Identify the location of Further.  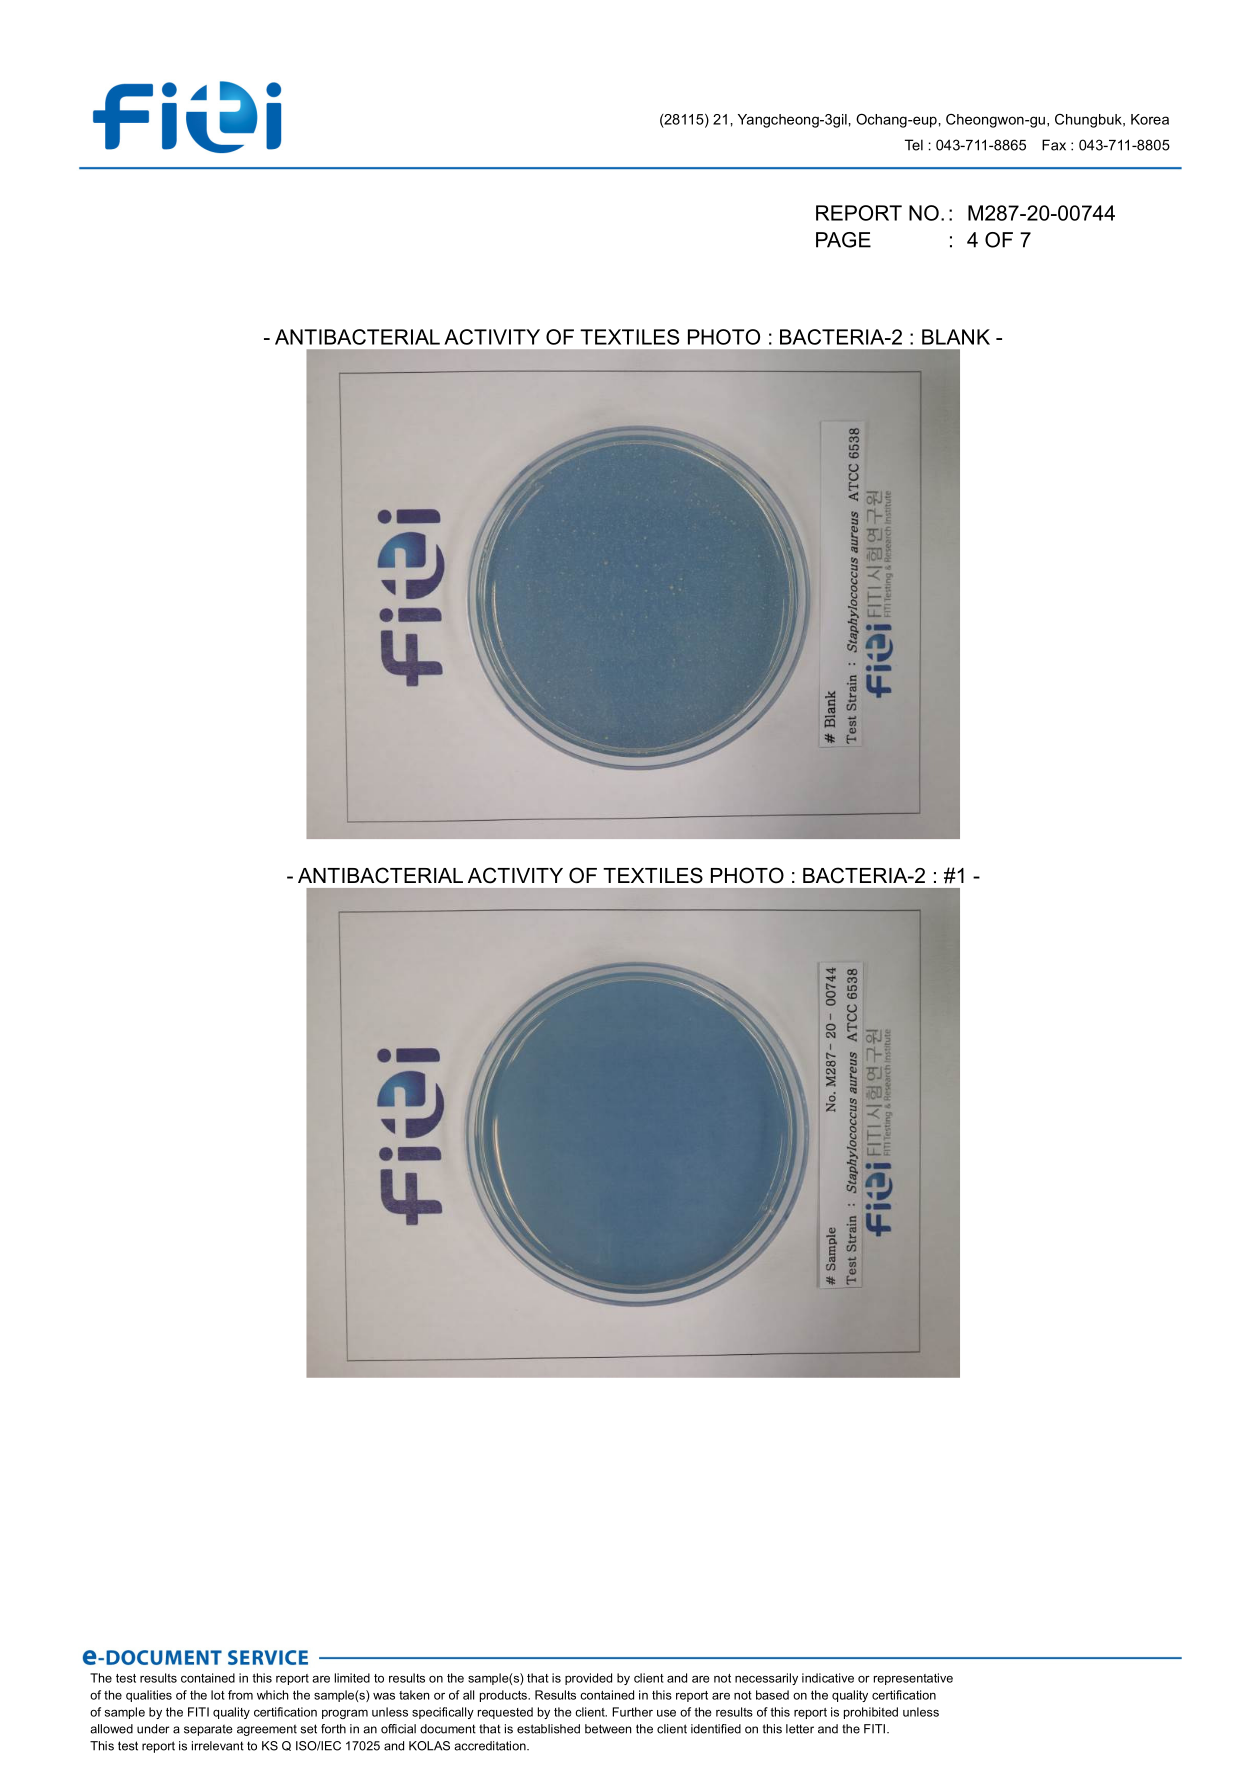
(632, 1712).
